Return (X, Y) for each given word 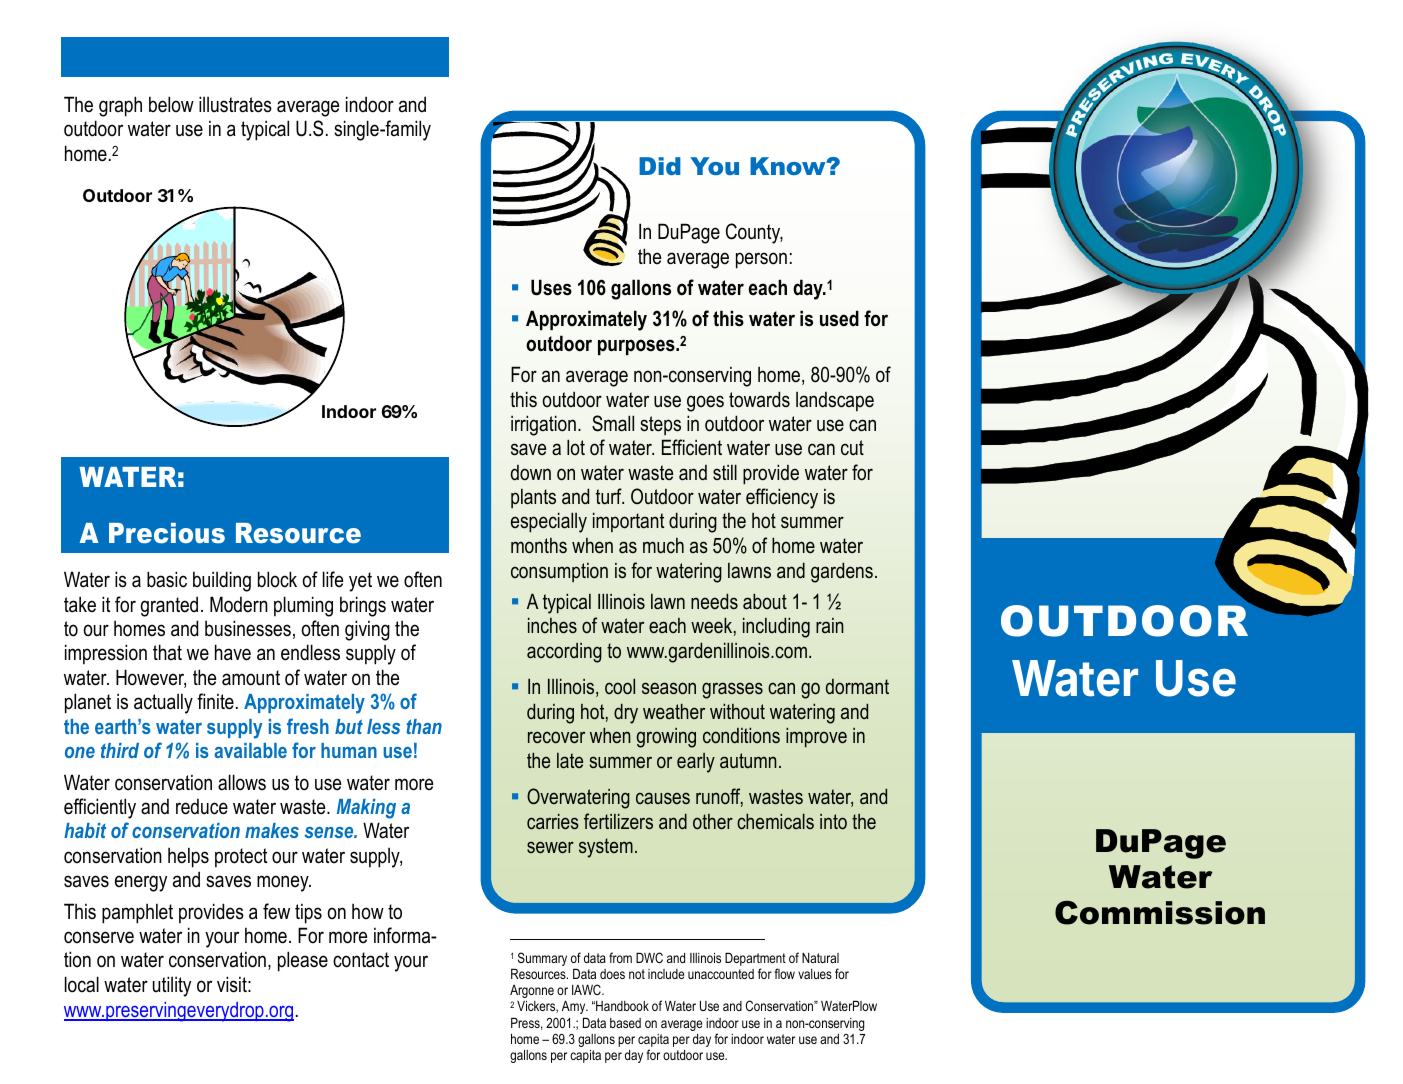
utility (172, 986)
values (815, 974)
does (612, 974)
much (663, 546)
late (570, 760)
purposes (637, 347)
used (839, 318)
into (833, 821)
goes (705, 403)
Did (660, 166)
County (754, 233)
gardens (842, 572)
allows (242, 782)
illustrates (235, 104)
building (222, 581)
